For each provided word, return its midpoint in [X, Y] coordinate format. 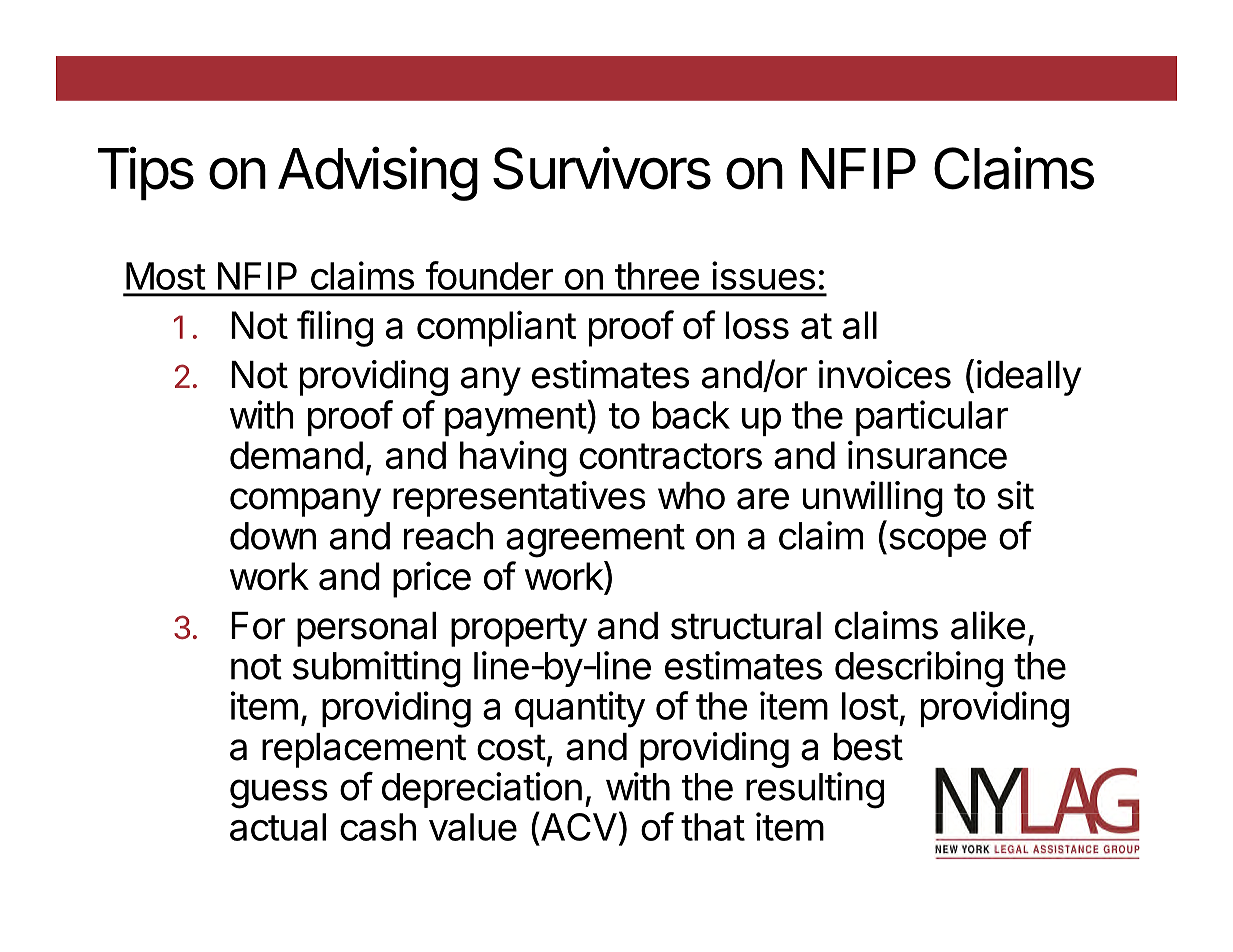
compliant [496, 328]
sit [1015, 495]
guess [279, 794]
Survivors [602, 168]
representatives [519, 499]
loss [757, 325]
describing [919, 669]
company [305, 502]
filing [335, 328]
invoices [885, 374]
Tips [146, 173]
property [519, 630]
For [258, 626]
